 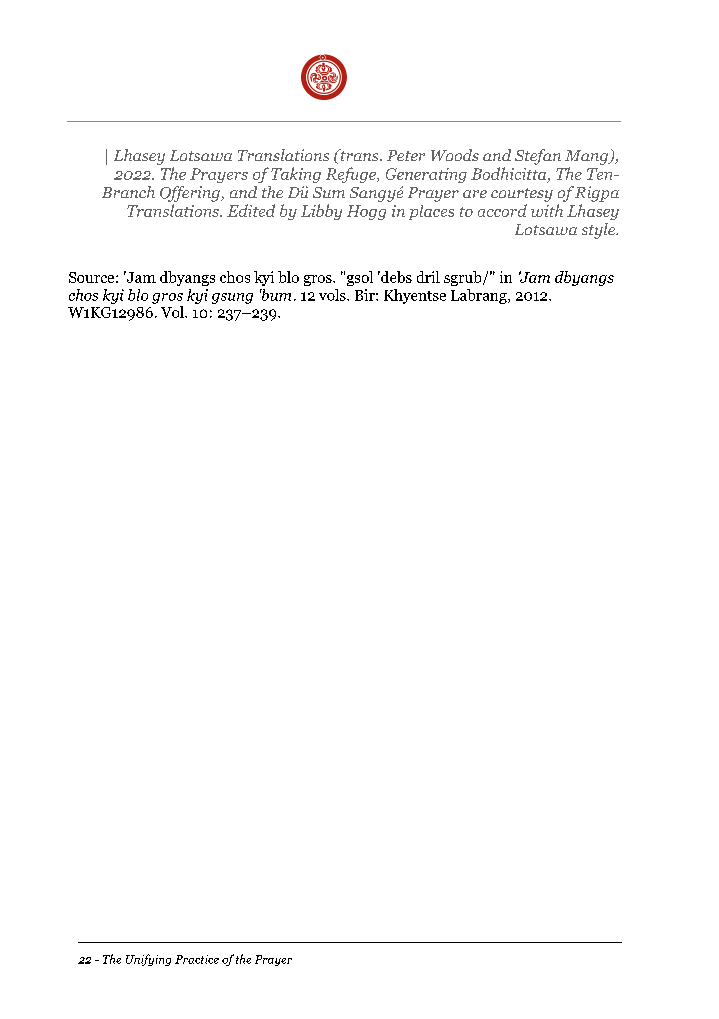 I want to click on Unifying, so click(x=148, y=960).
